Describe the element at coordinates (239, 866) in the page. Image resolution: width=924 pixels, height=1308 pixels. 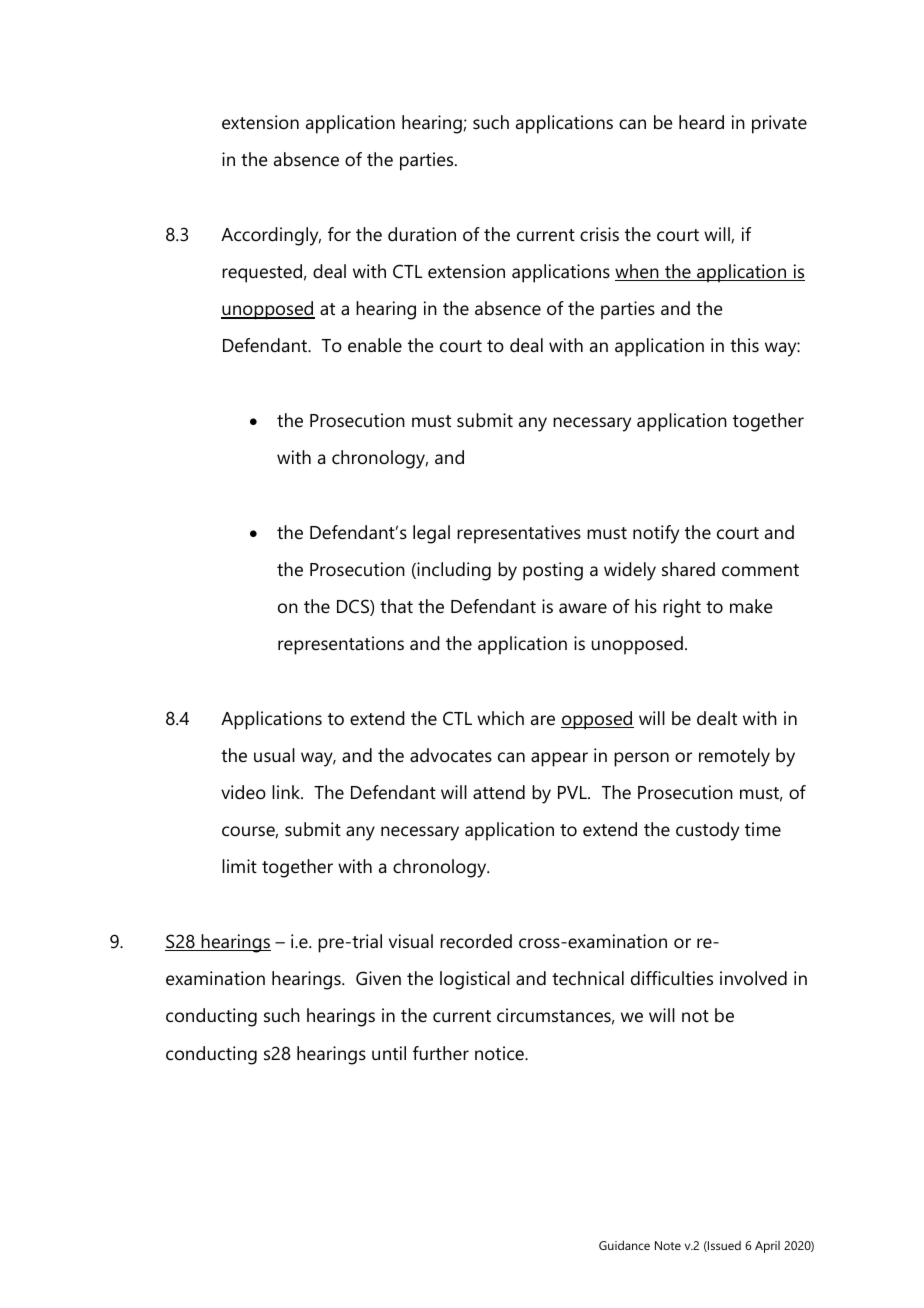
I see `limit` at that location.
